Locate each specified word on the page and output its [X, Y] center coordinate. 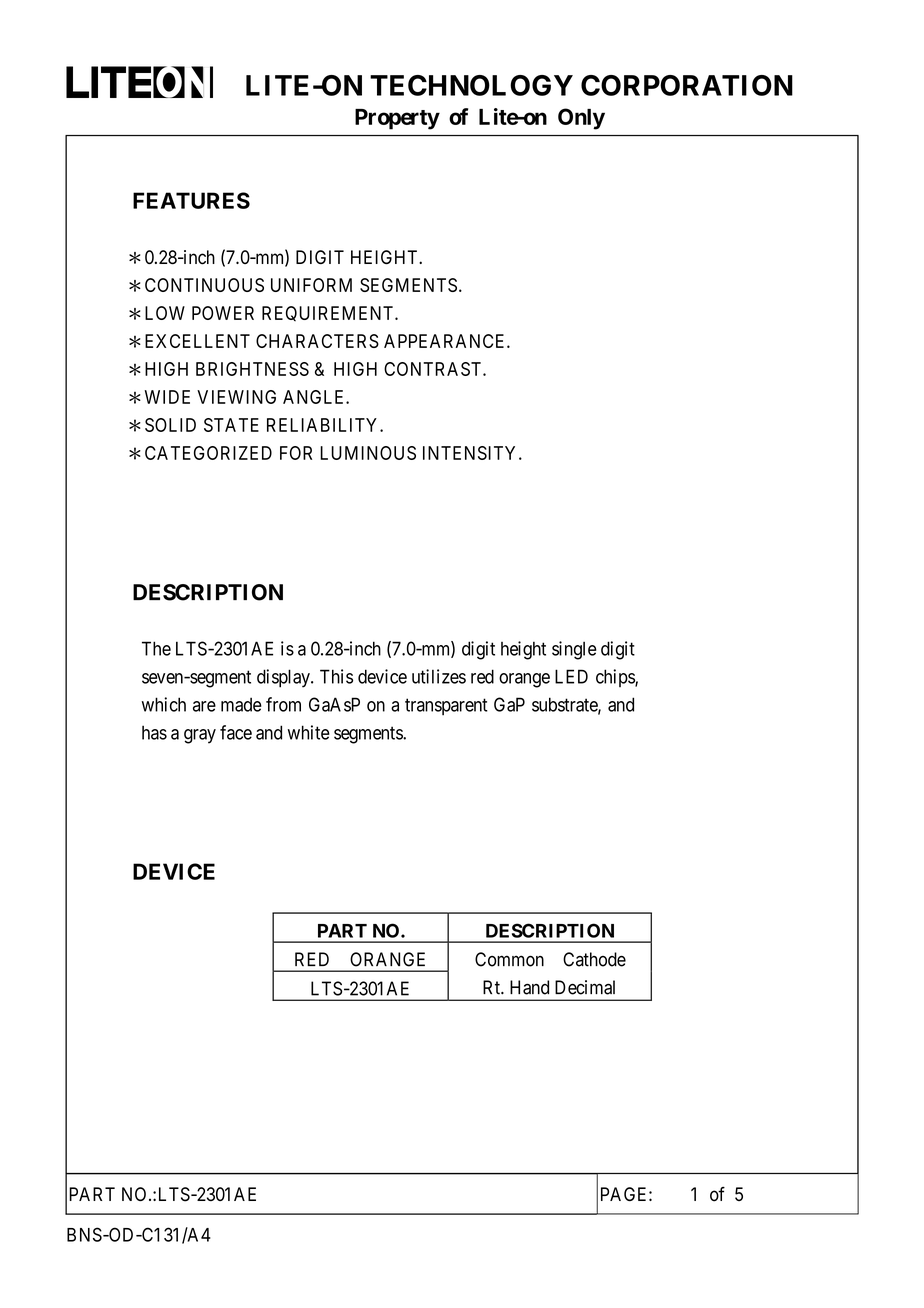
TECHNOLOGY [471, 85]
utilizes [439, 676]
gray [200, 736]
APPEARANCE [446, 341]
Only [581, 119]
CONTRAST [434, 369]
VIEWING [236, 397]
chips [616, 678]
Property [397, 119]
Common [509, 959]
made [241, 704]
